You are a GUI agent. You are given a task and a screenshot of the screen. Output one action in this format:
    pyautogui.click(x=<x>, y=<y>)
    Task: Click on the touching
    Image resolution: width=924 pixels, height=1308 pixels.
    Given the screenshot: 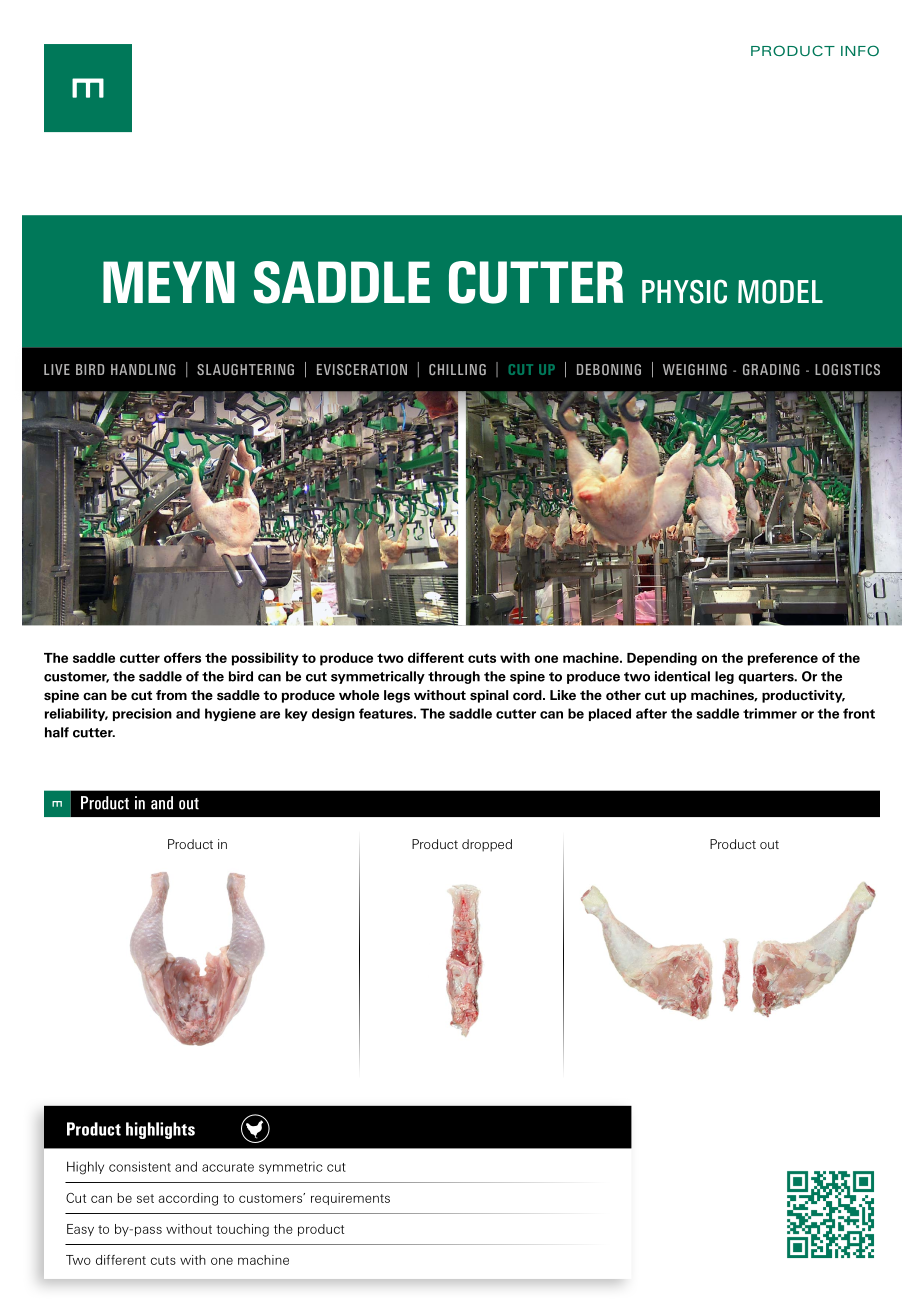 What is the action you would take?
    pyautogui.click(x=242, y=1230)
